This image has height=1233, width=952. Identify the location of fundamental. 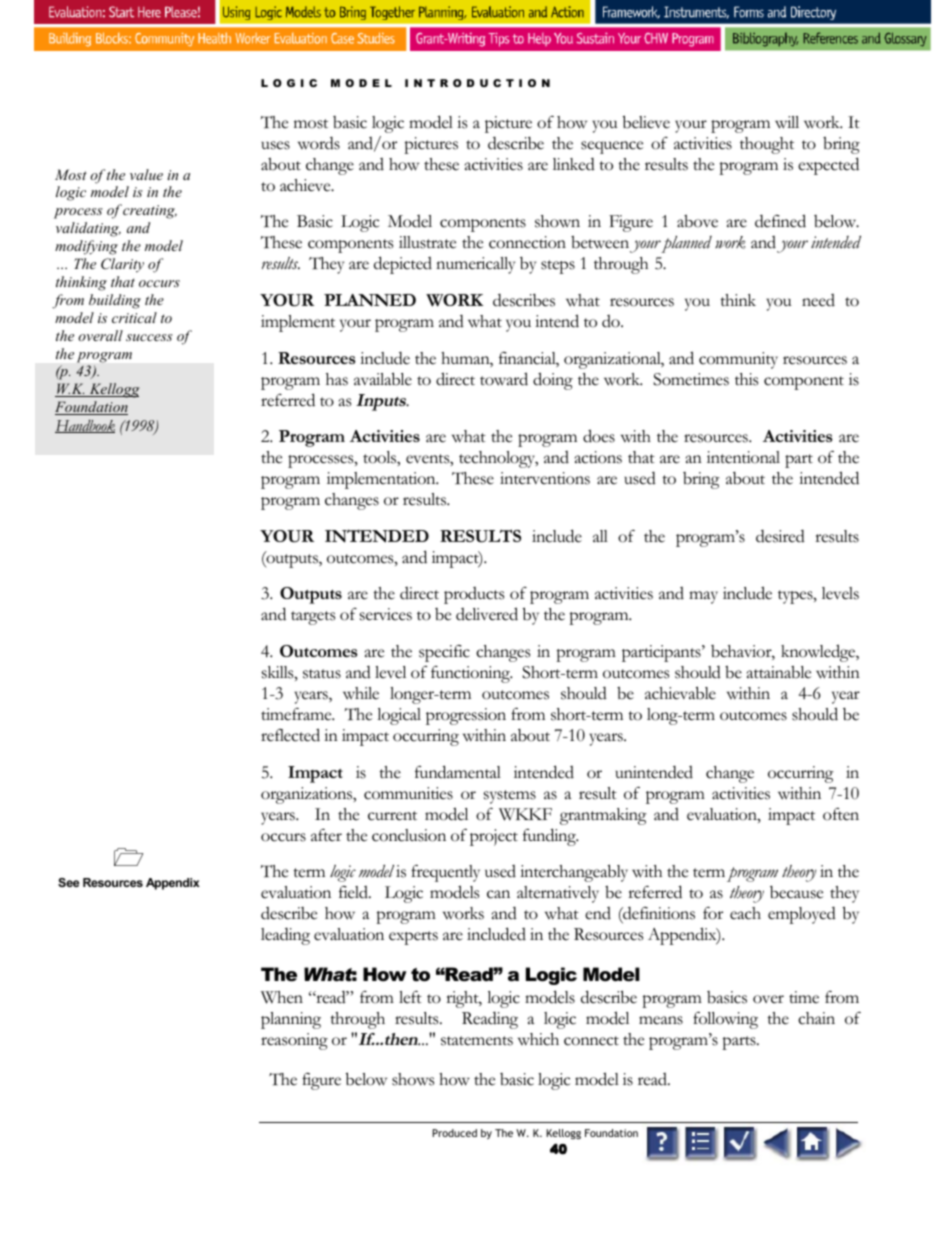
(458, 772).
